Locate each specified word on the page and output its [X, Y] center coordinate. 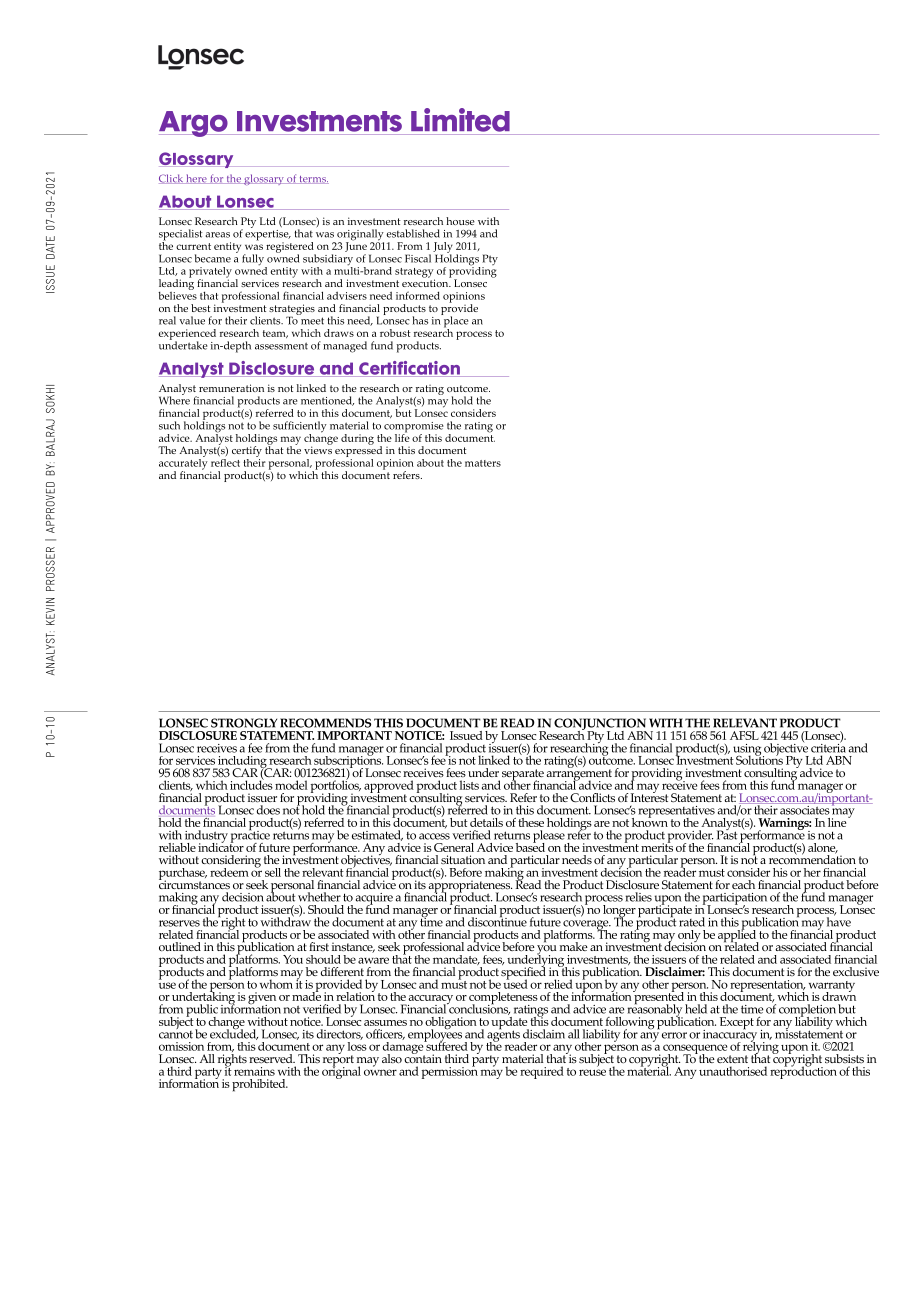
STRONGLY [244, 723]
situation [463, 859]
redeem [229, 872]
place [455, 322]
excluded [234, 1033]
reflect [225, 461]
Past [727, 834]
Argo [194, 124]
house [460, 221]
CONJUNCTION [600, 725]
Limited [460, 120]
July [443, 248]
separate [523, 776]
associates [804, 809]
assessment [281, 346]
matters [483, 463]
